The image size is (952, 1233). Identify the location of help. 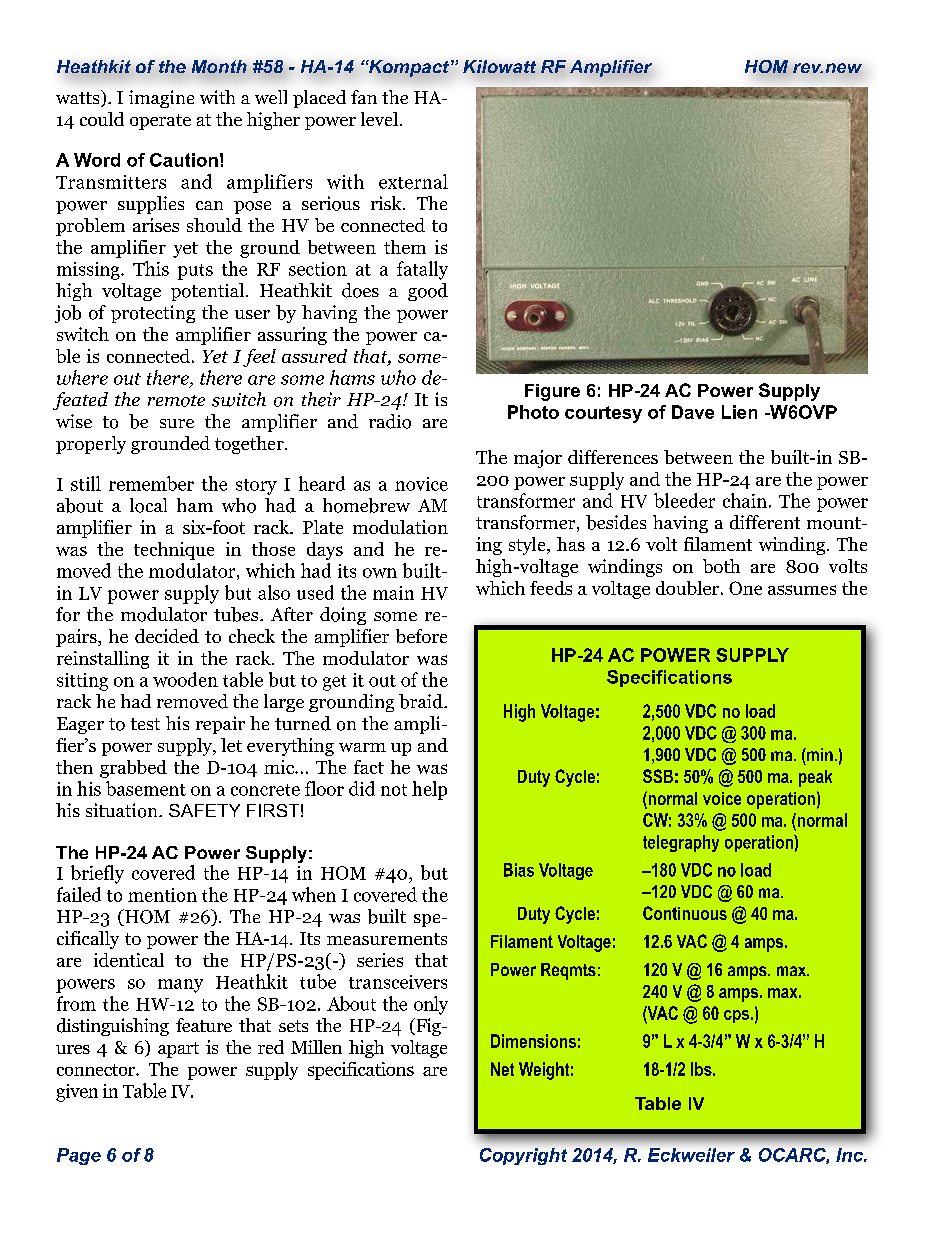
(429, 790).
